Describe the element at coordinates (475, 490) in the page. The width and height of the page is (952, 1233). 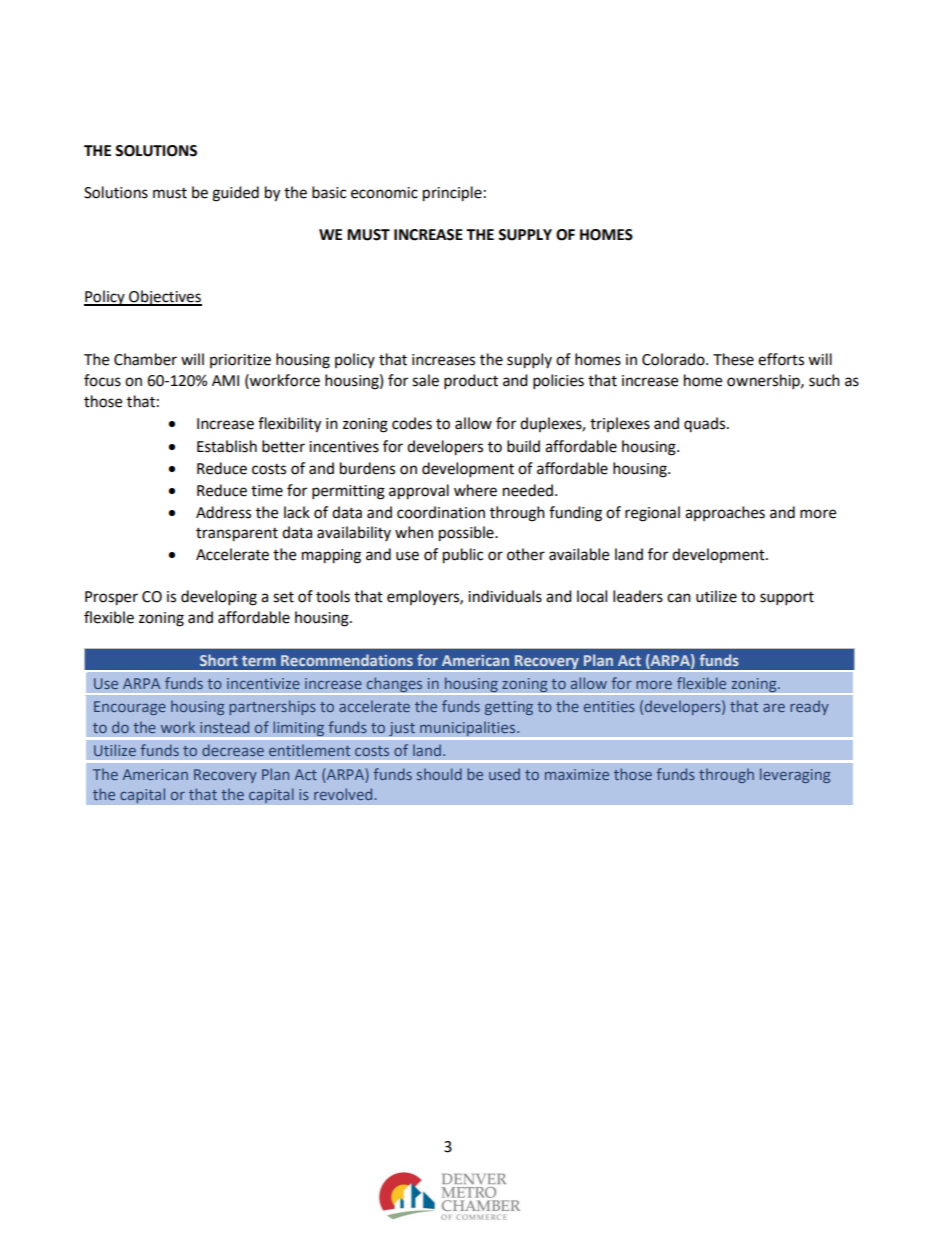
I see `where` at that location.
